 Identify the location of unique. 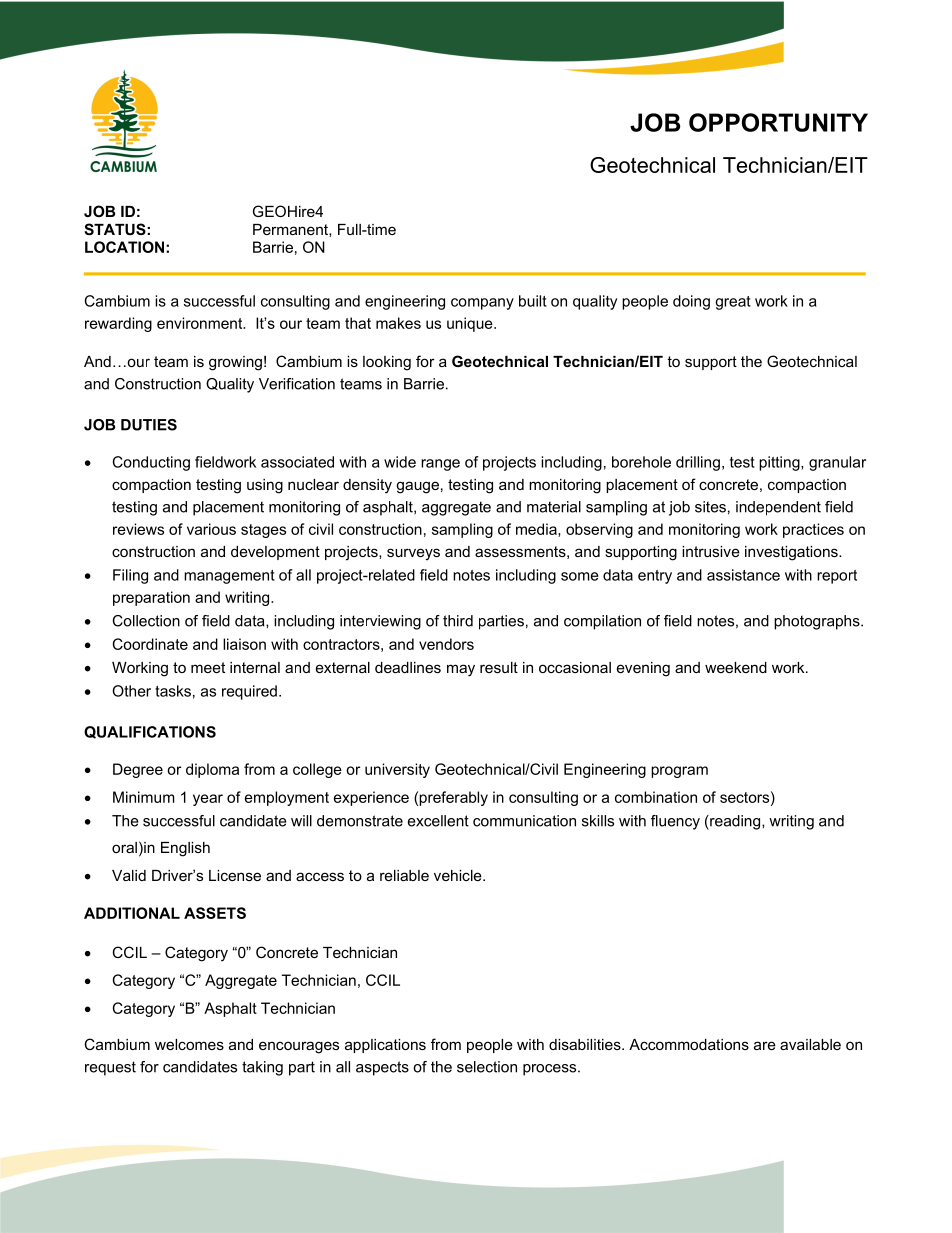
(471, 324).
